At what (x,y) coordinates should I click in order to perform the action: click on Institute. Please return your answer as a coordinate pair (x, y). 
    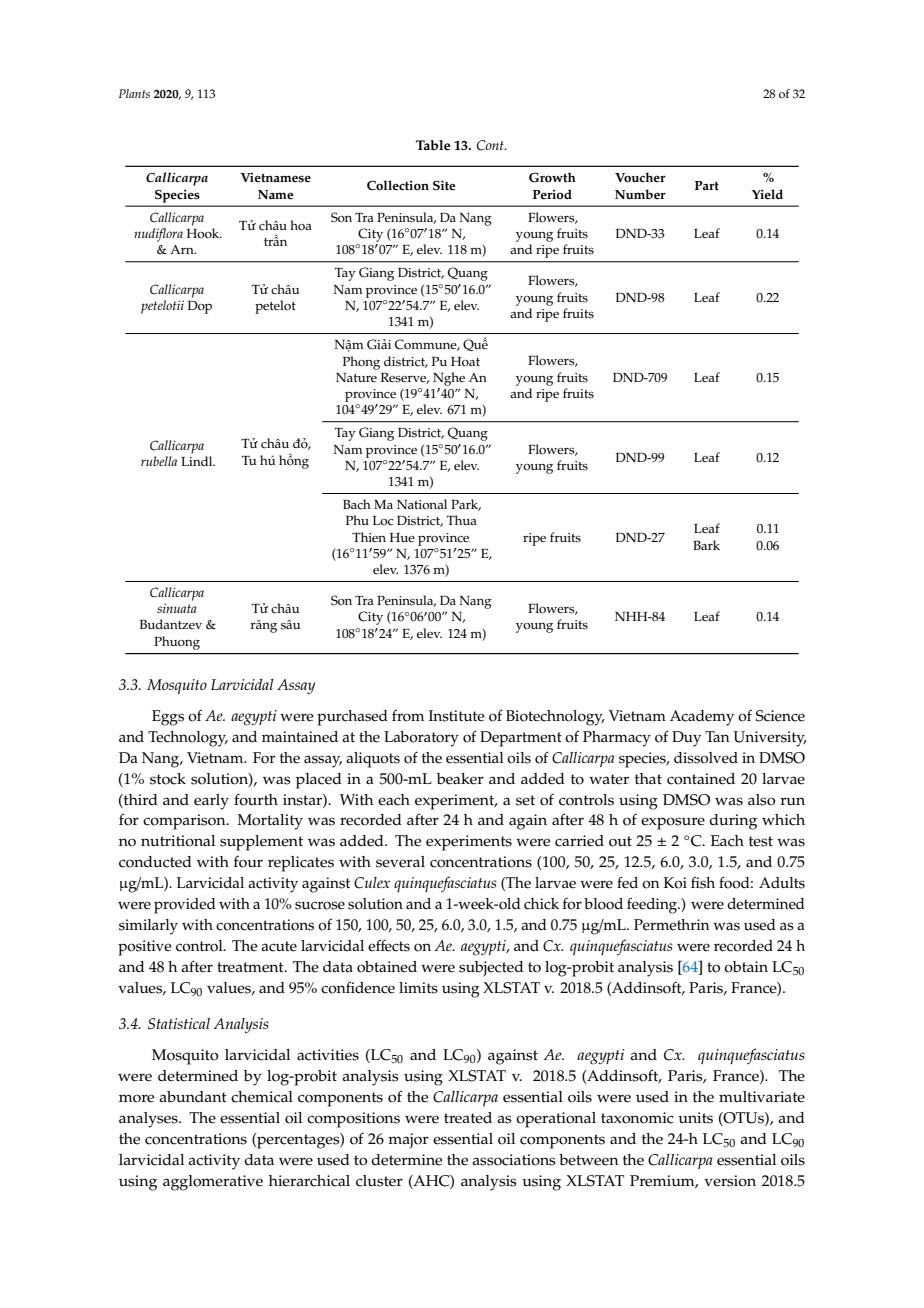
    Looking at the image, I should click on (457, 716).
